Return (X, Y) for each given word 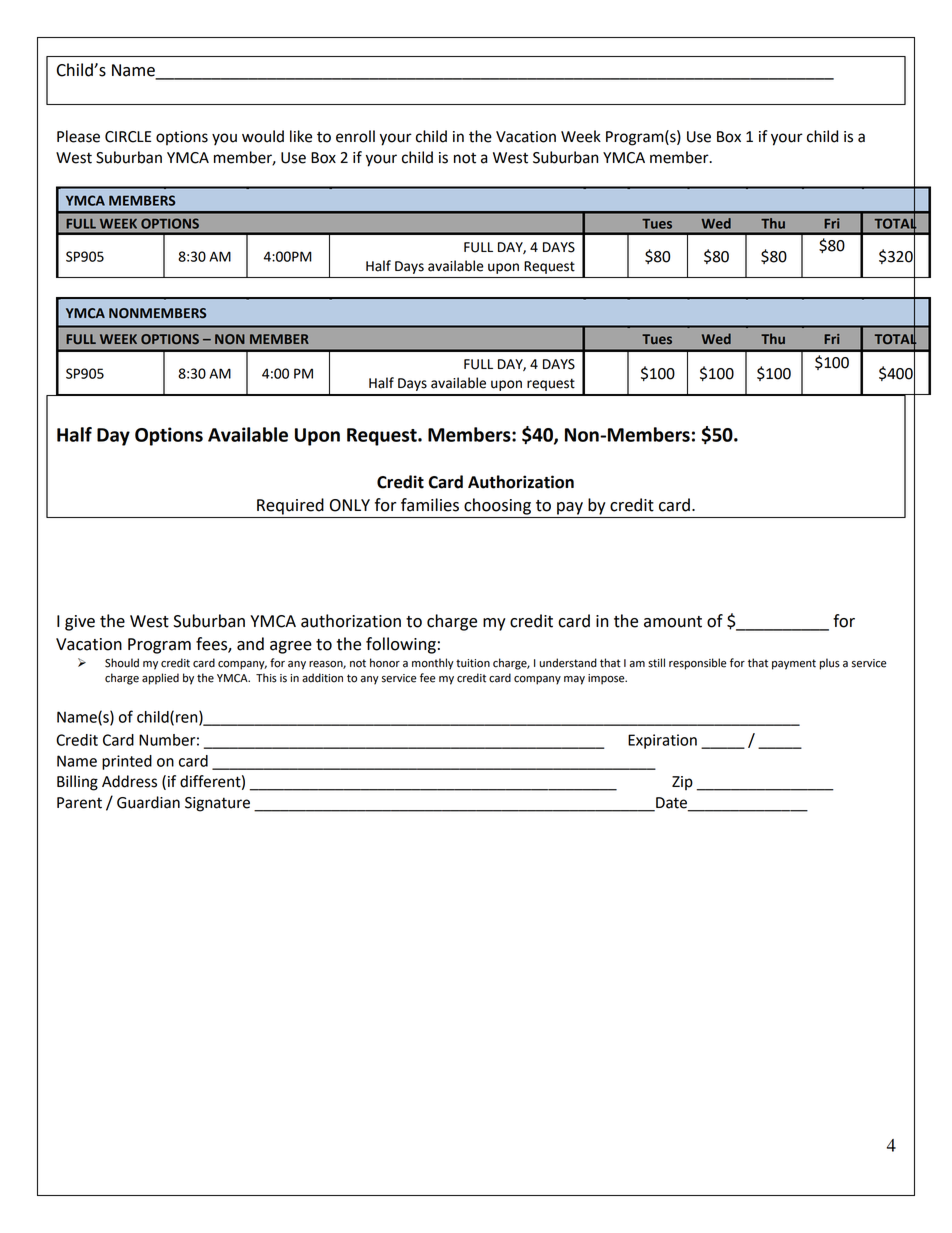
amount (673, 622)
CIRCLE (128, 137)
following (401, 645)
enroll (355, 136)
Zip (682, 783)
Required (290, 506)
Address (129, 781)
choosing (497, 506)
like (301, 136)
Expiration (662, 741)
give (80, 623)
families (430, 505)
